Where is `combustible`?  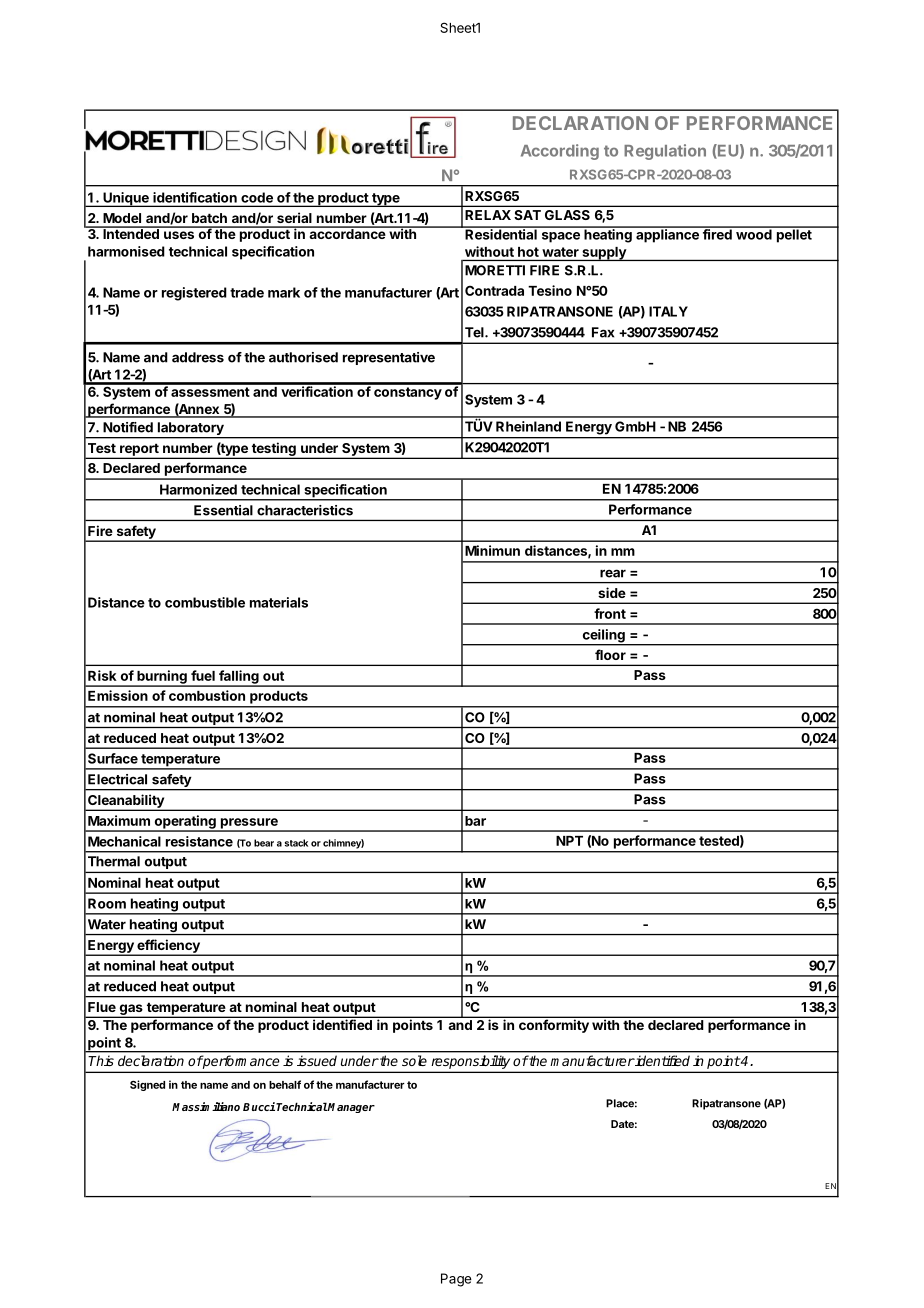 combustible is located at coordinates (205, 602).
